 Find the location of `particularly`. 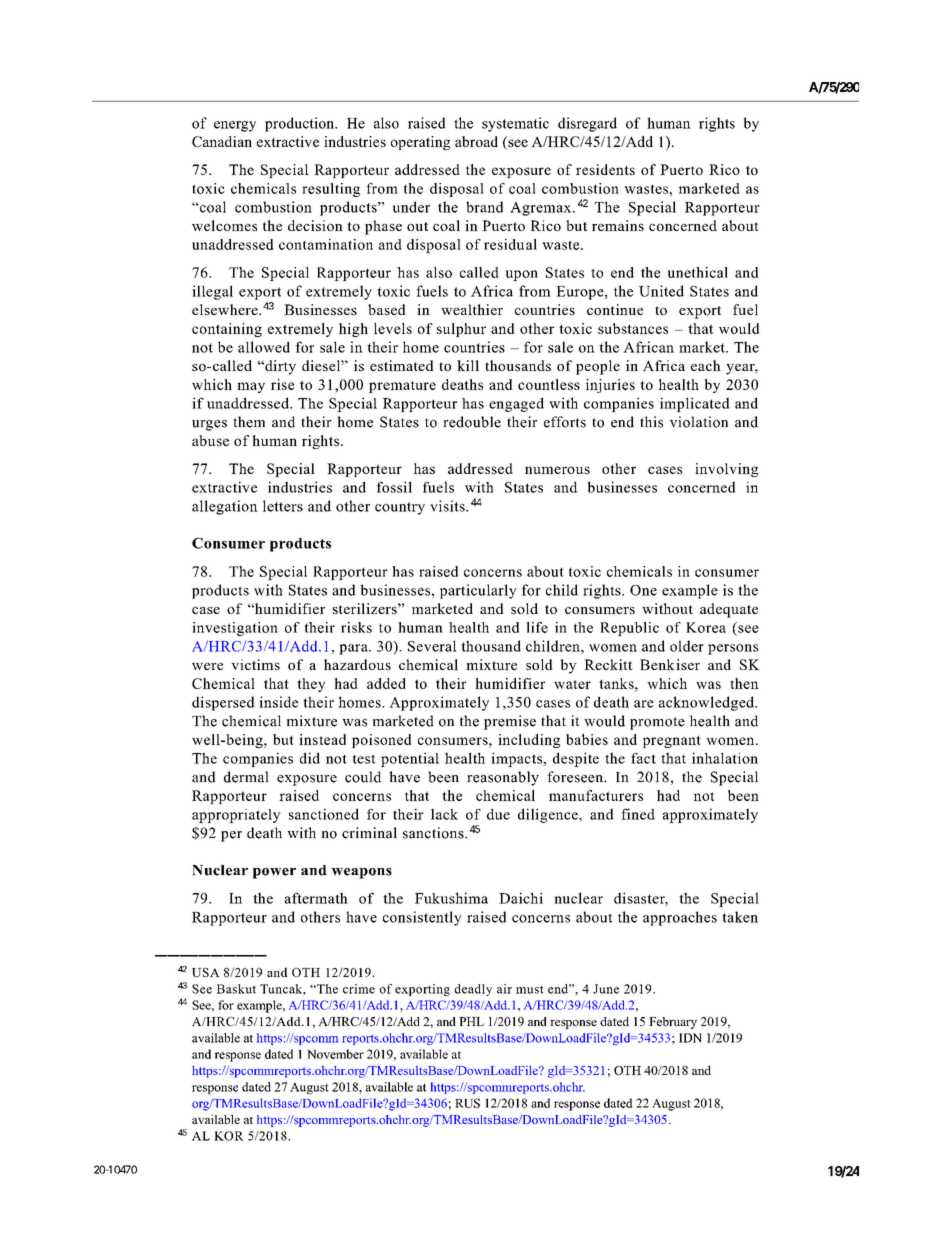

particularly is located at coordinates (478, 591).
